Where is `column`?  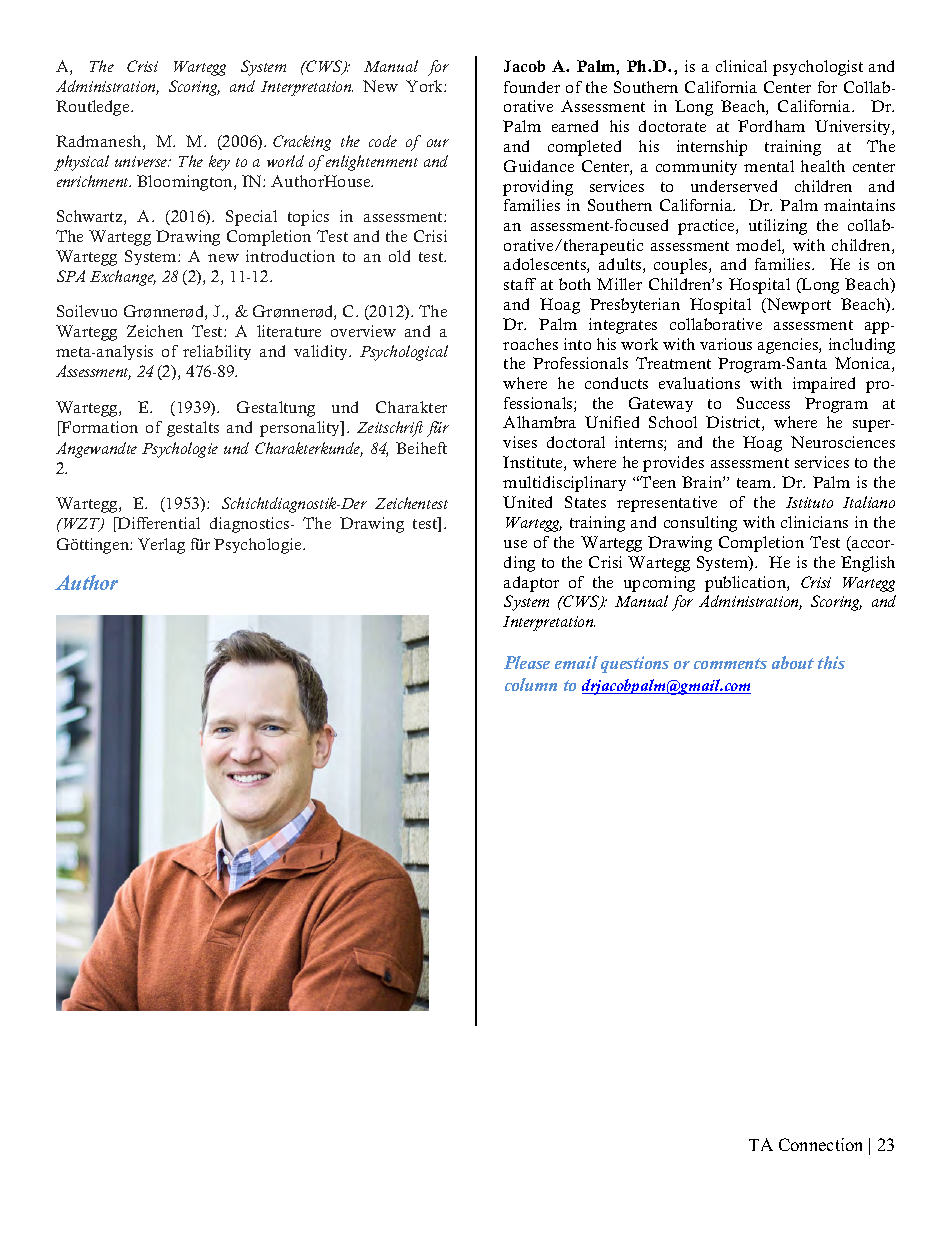
column is located at coordinates (531, 684).
